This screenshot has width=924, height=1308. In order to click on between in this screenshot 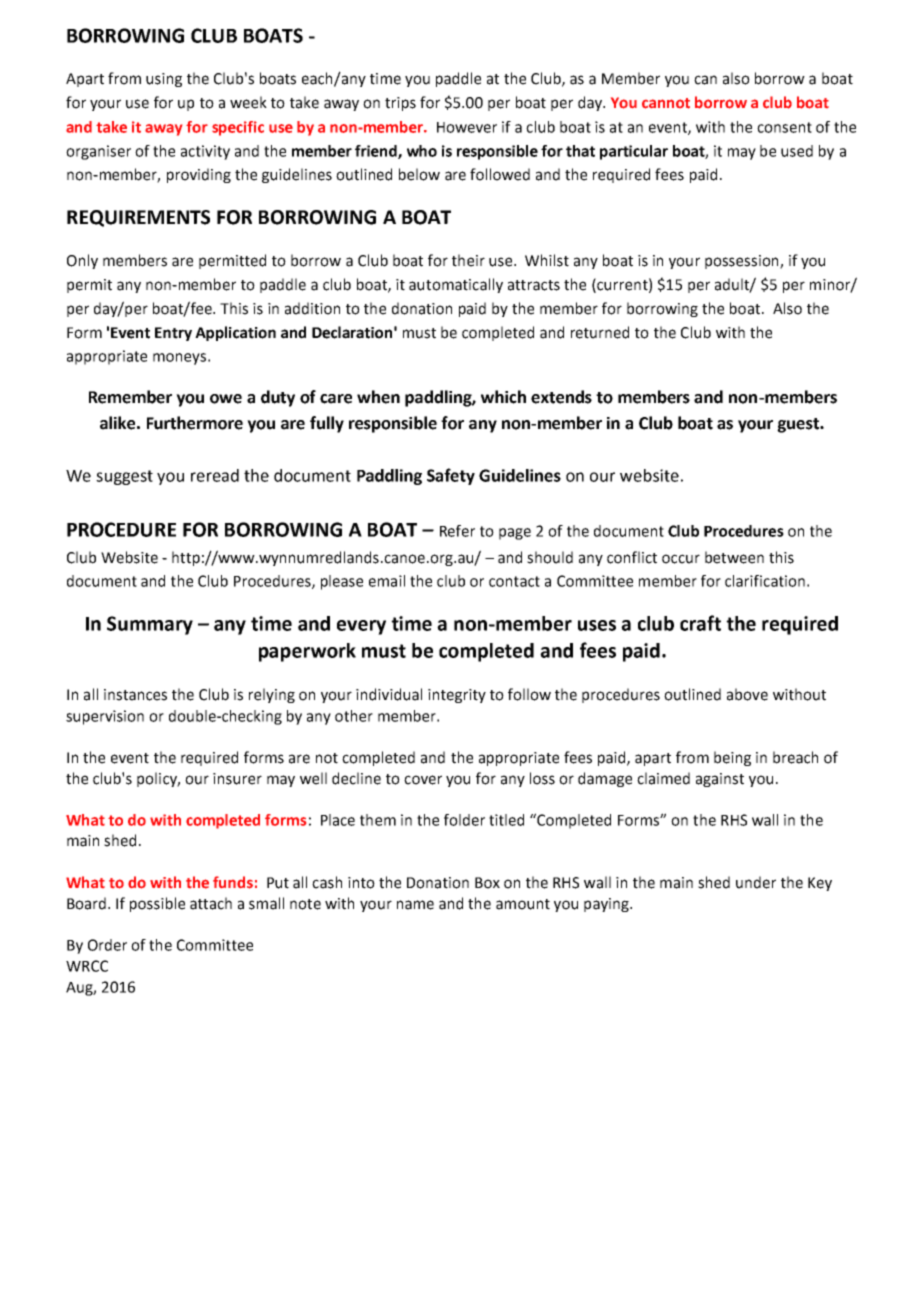, I will do `click(734, 557)`.
